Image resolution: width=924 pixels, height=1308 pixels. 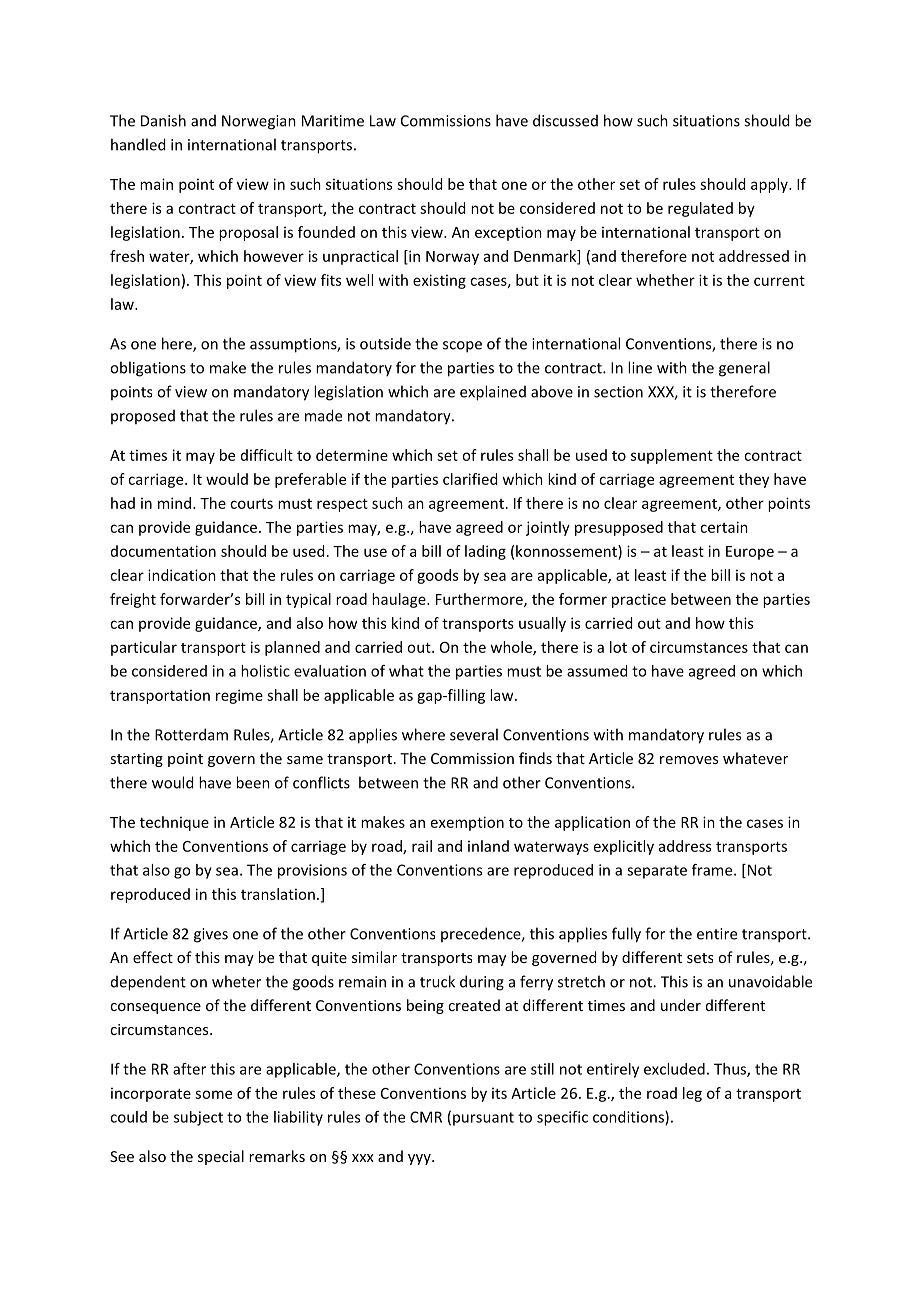 I want to click on conditions, so click(x=629, y=1118).
